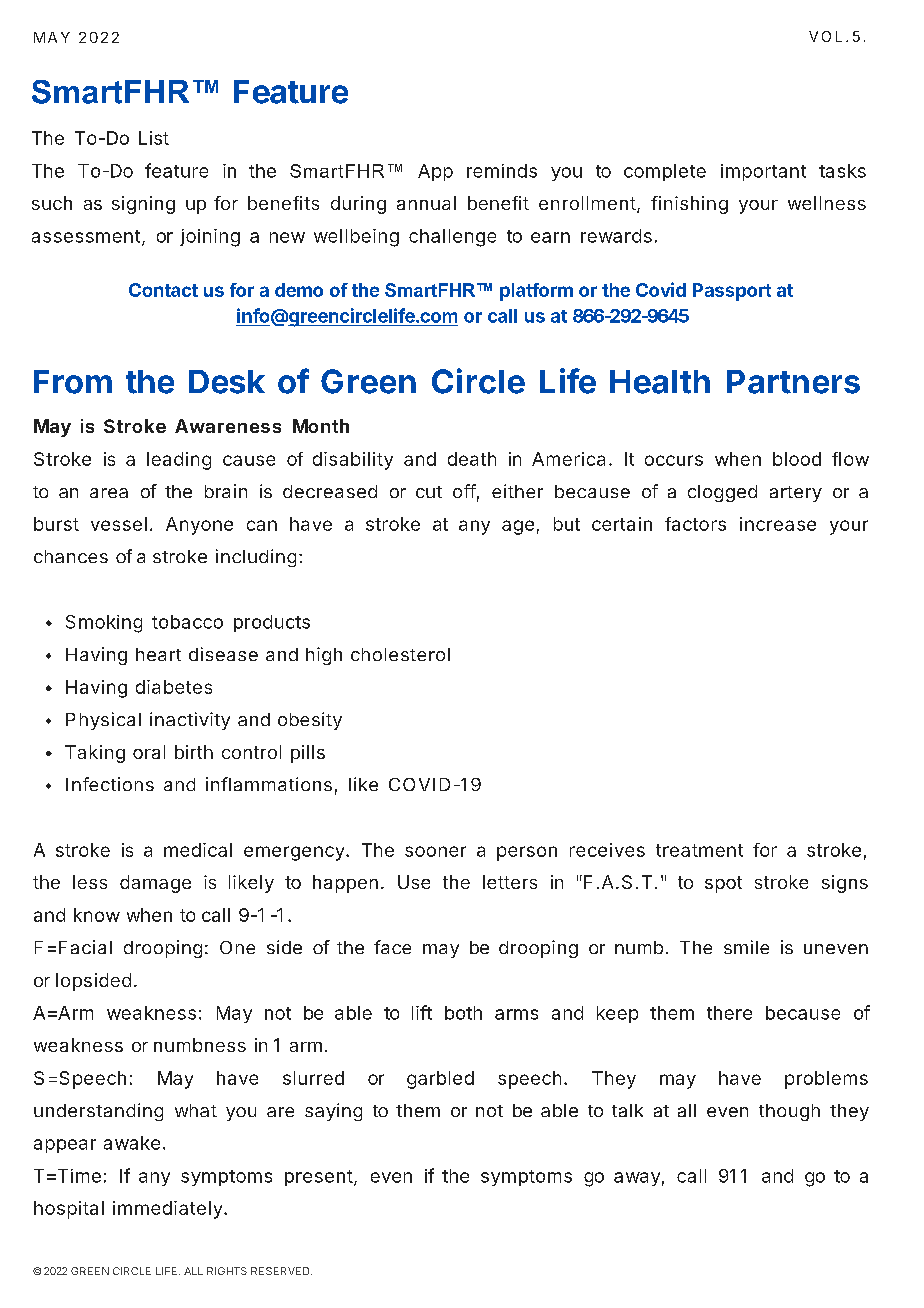 The height and width of the screenshot is (1308, 924). What do you see at coordinates (143, 205) in the screenshot?
I see `signing` at bounding box center [143, 205].
